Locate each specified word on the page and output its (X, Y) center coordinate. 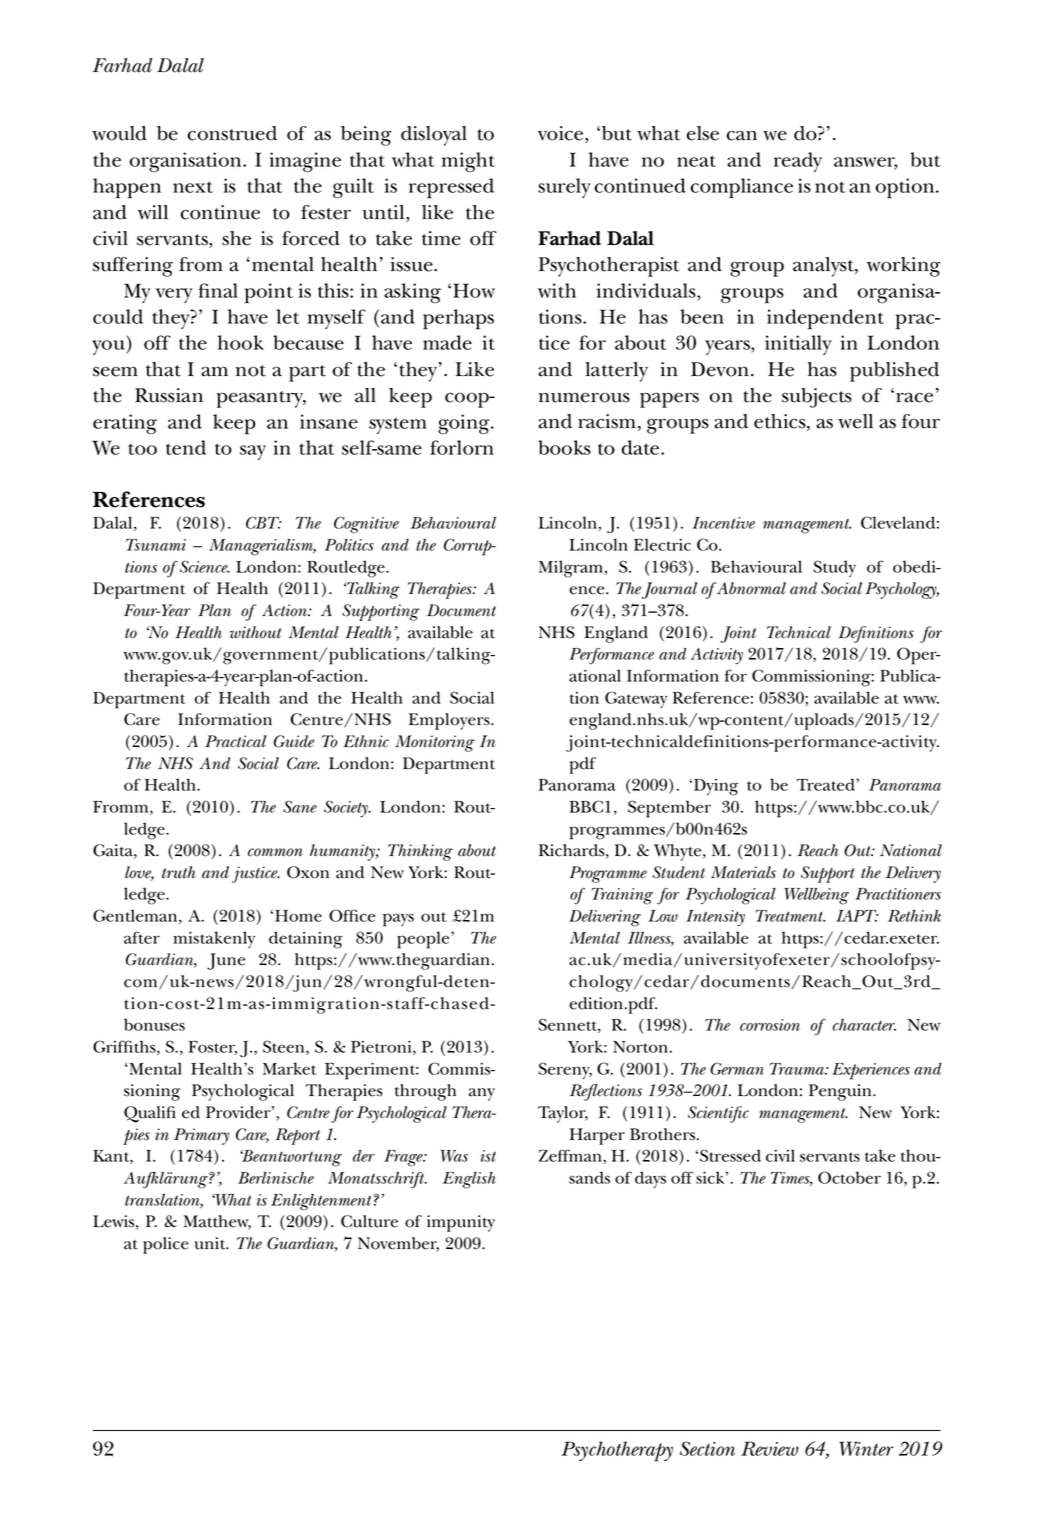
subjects (817, 398)
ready (798, 162)
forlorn (462, 447)
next (193, 187)
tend (186, 447)
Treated (827, 784)
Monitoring (435, 743)
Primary (201, 1136)
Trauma (798, 1069)
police (166, 1245)
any (482, 1094)
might (468, 162)
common (275, 852)
